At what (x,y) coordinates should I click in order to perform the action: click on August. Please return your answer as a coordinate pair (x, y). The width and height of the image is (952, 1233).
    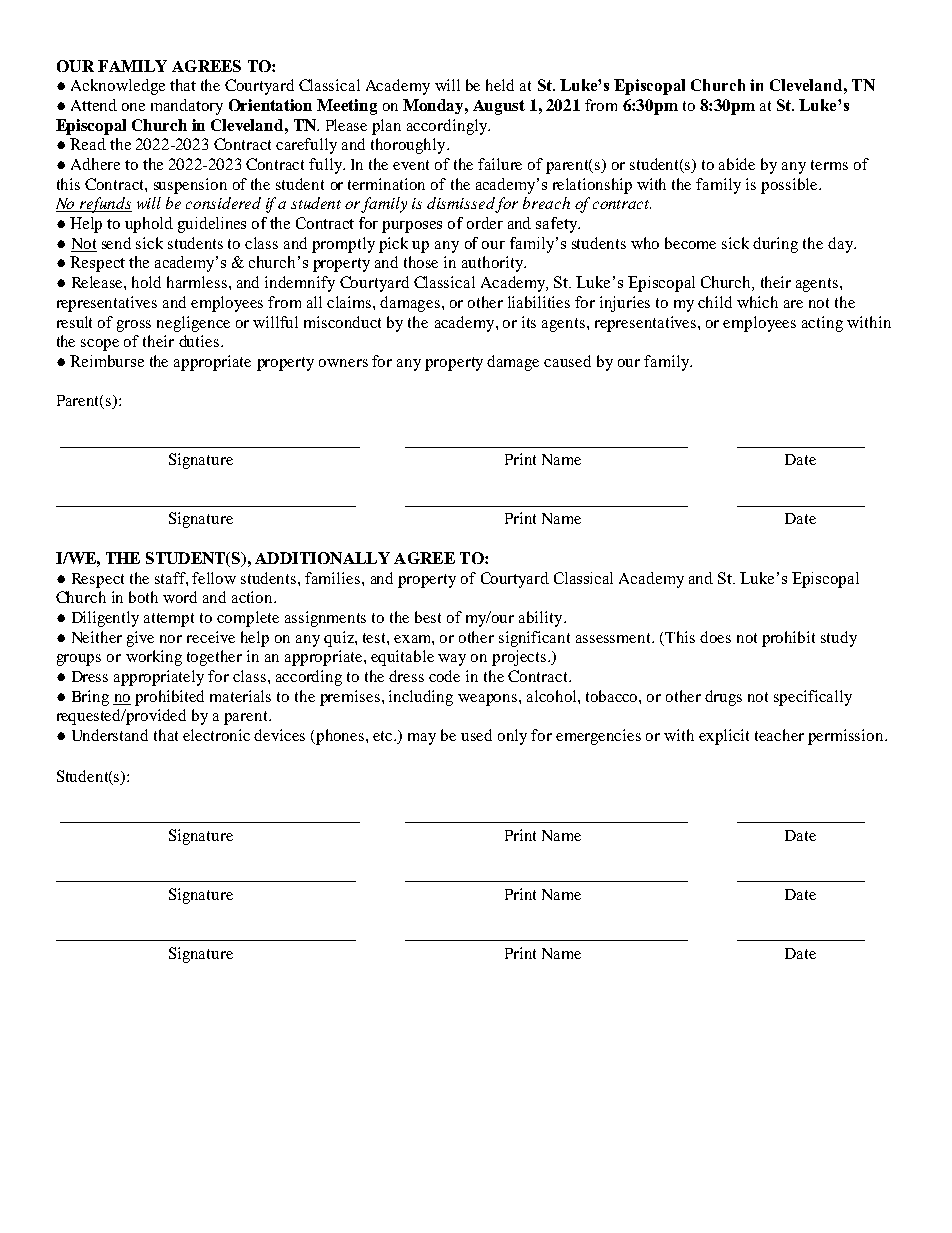
    Looking at the image, I should click on (499, 107).
